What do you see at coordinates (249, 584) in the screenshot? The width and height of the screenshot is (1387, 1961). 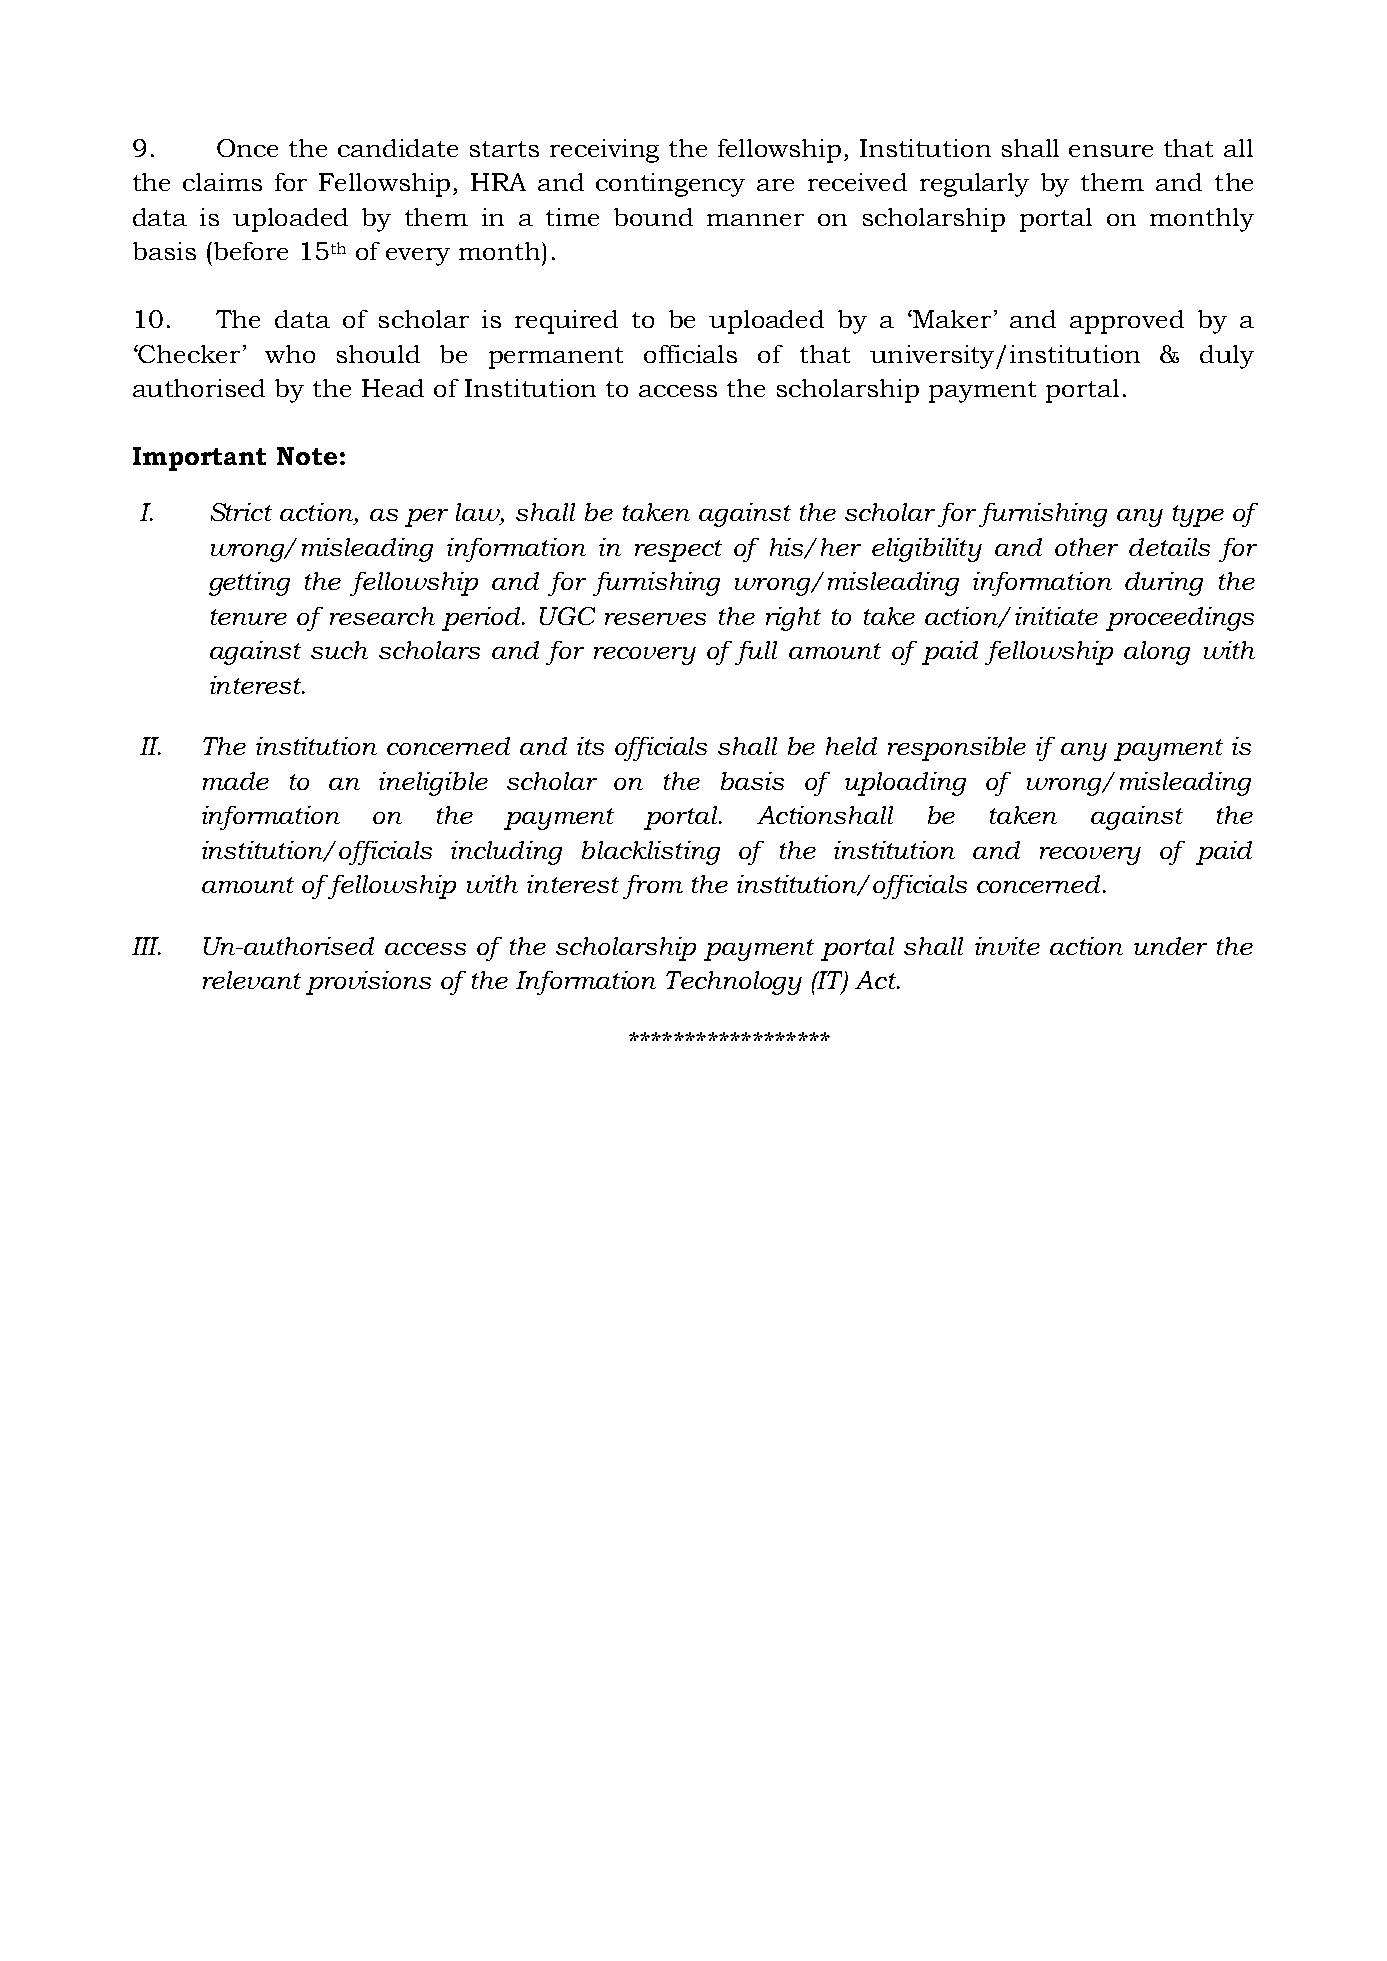 I see `getting` at bounding box center [249, 584].
